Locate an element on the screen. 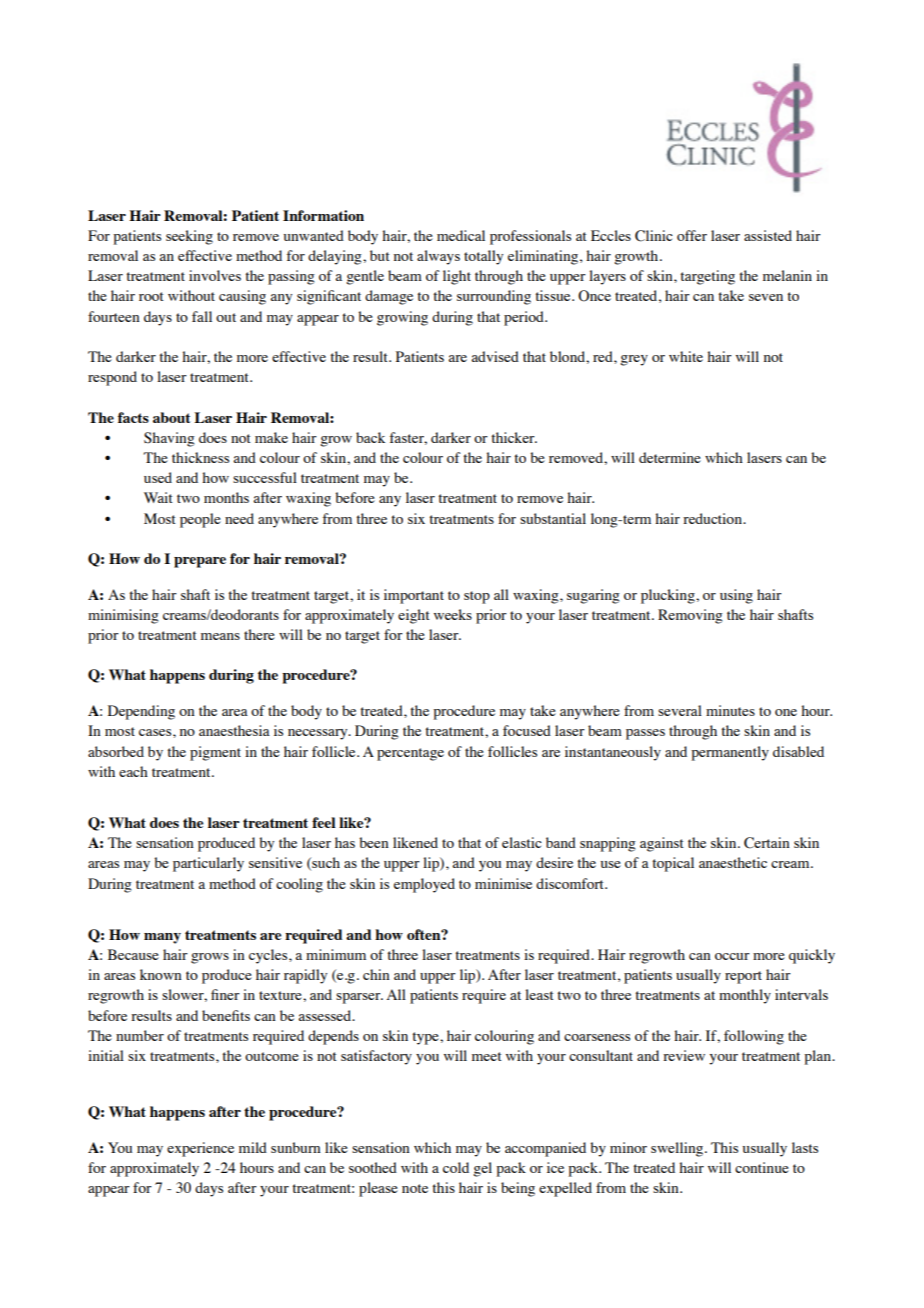  continue is located at coordinates (762, 1167).
